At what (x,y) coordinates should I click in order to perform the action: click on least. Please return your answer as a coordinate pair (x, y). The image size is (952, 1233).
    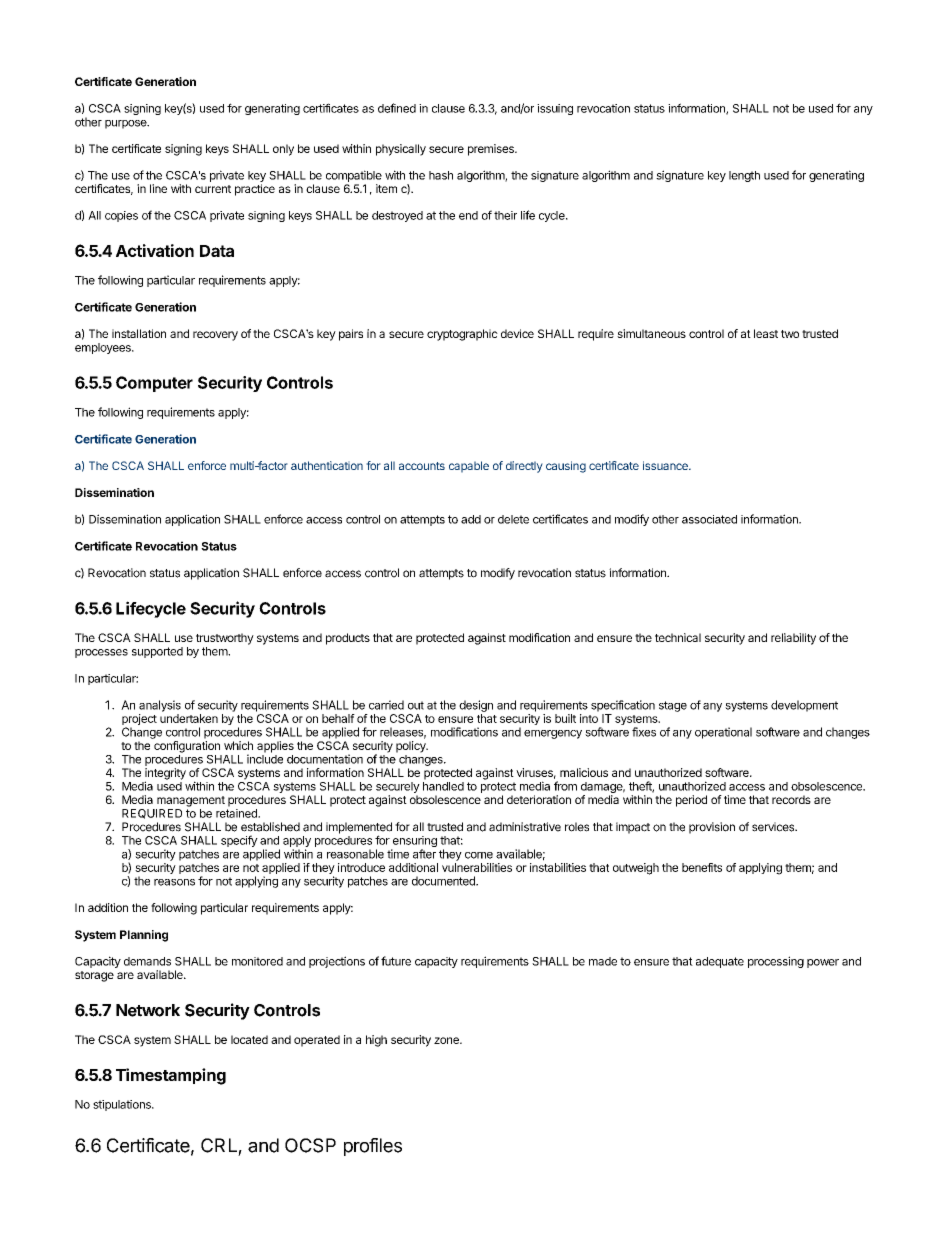
    Looking at the image, I should click on (766, 333).
